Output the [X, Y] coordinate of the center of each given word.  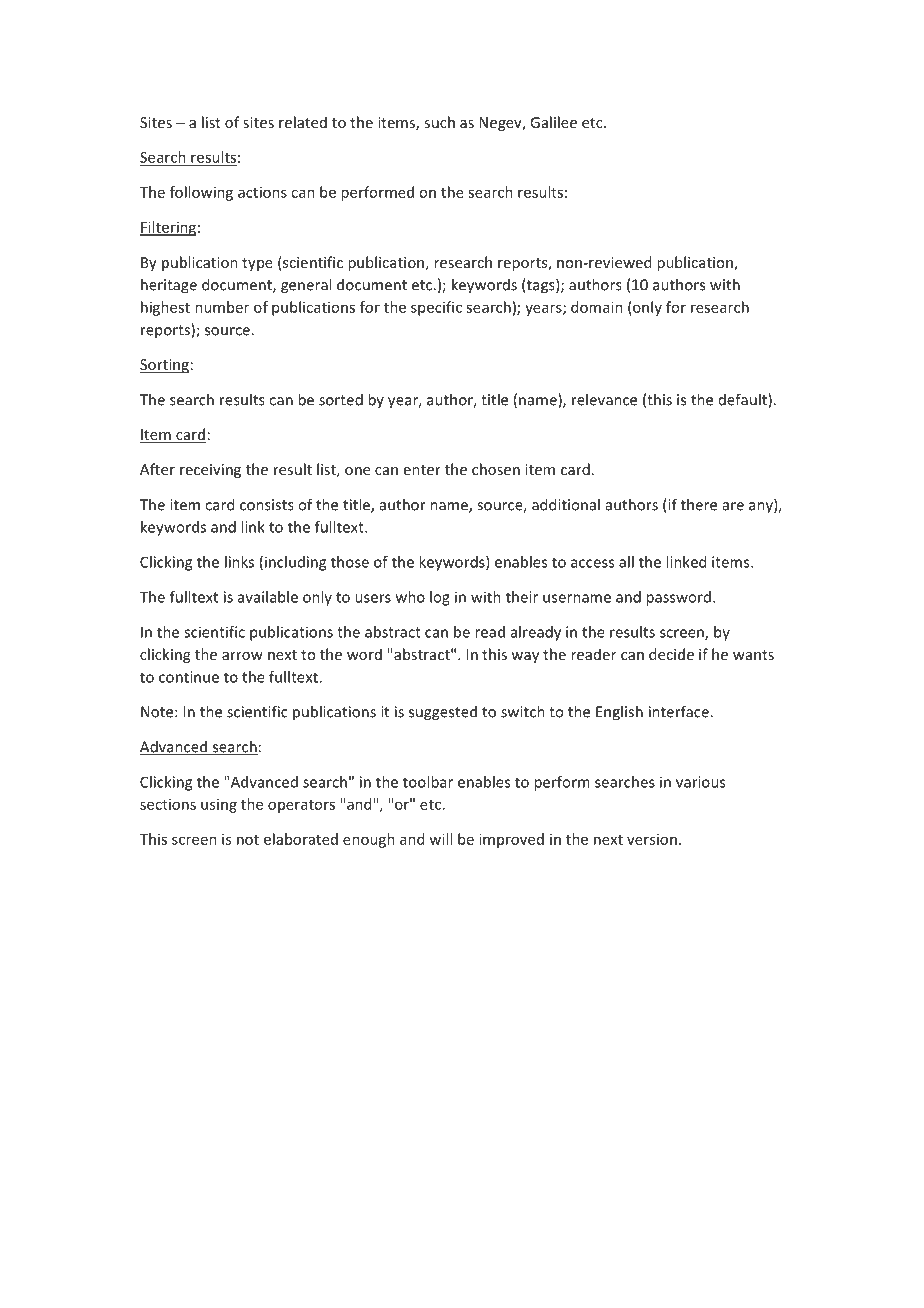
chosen [496, 469]
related [303, 122]
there [699, 504]
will [440, 839]
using [219, 806]
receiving [210, 471]
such [439, 122]
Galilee [553, 122]
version [652, 839]
